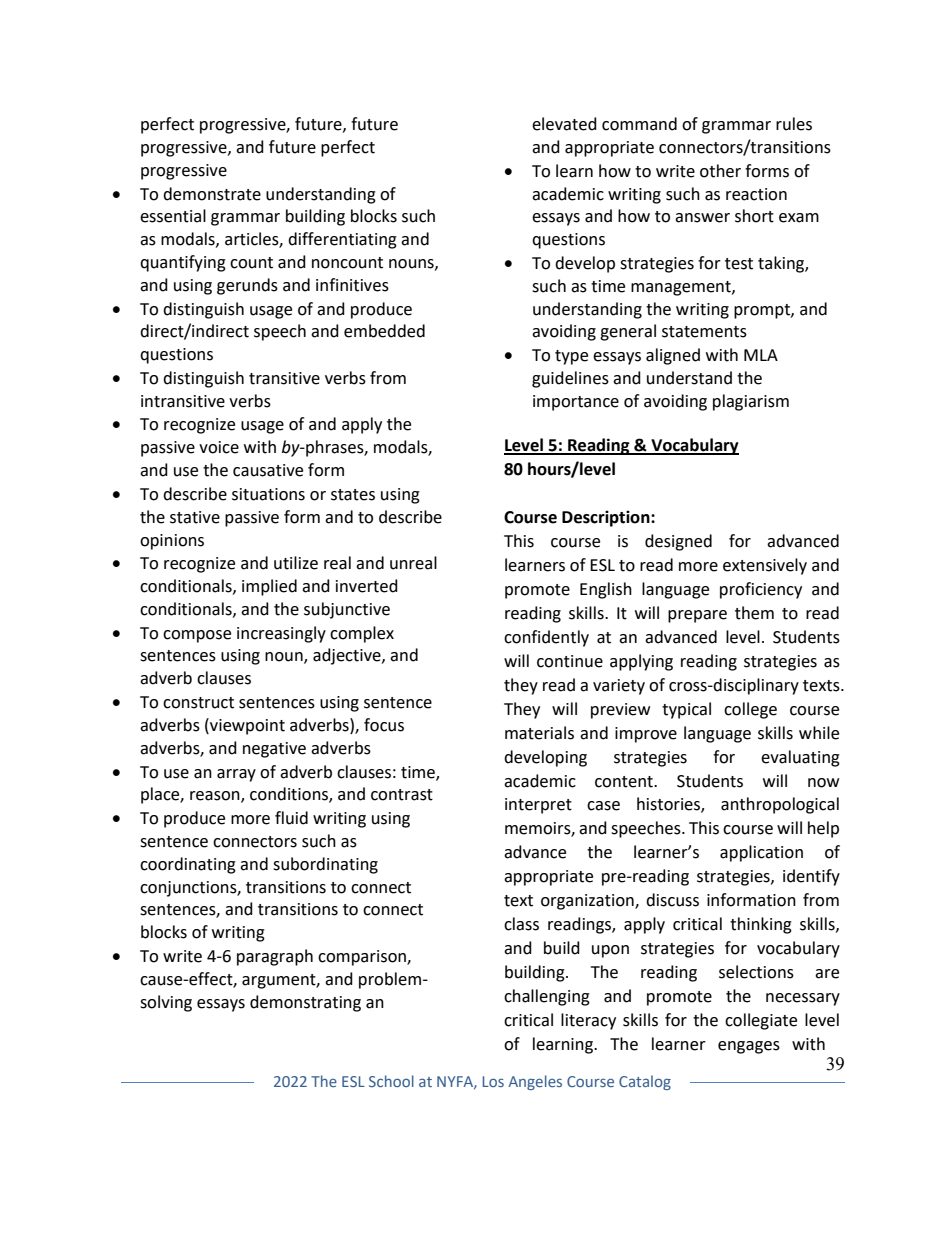 The width and height of the document is (952, 1233). What do you see at coordinates (749, 1047) in the document?
I see `engages` at bounding box center [749, 1047].
